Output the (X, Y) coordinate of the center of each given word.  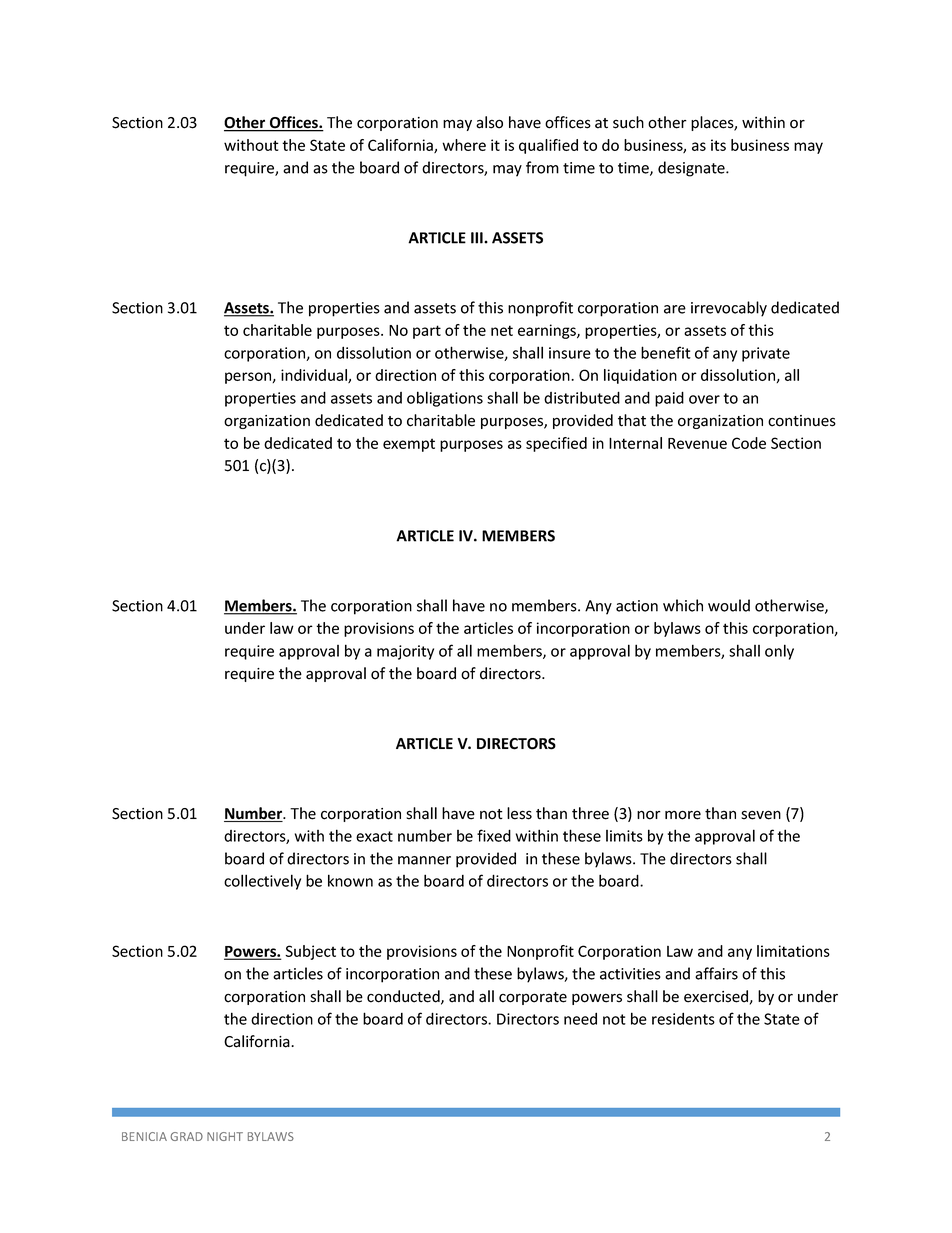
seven (761, 815)
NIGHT (225, 1136)
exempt (409, 445)
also (489, 122)
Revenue (697, 443)
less (519, 813)
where (464, 145)
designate (692, 169)
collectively (262, 882)
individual (315, 376)
